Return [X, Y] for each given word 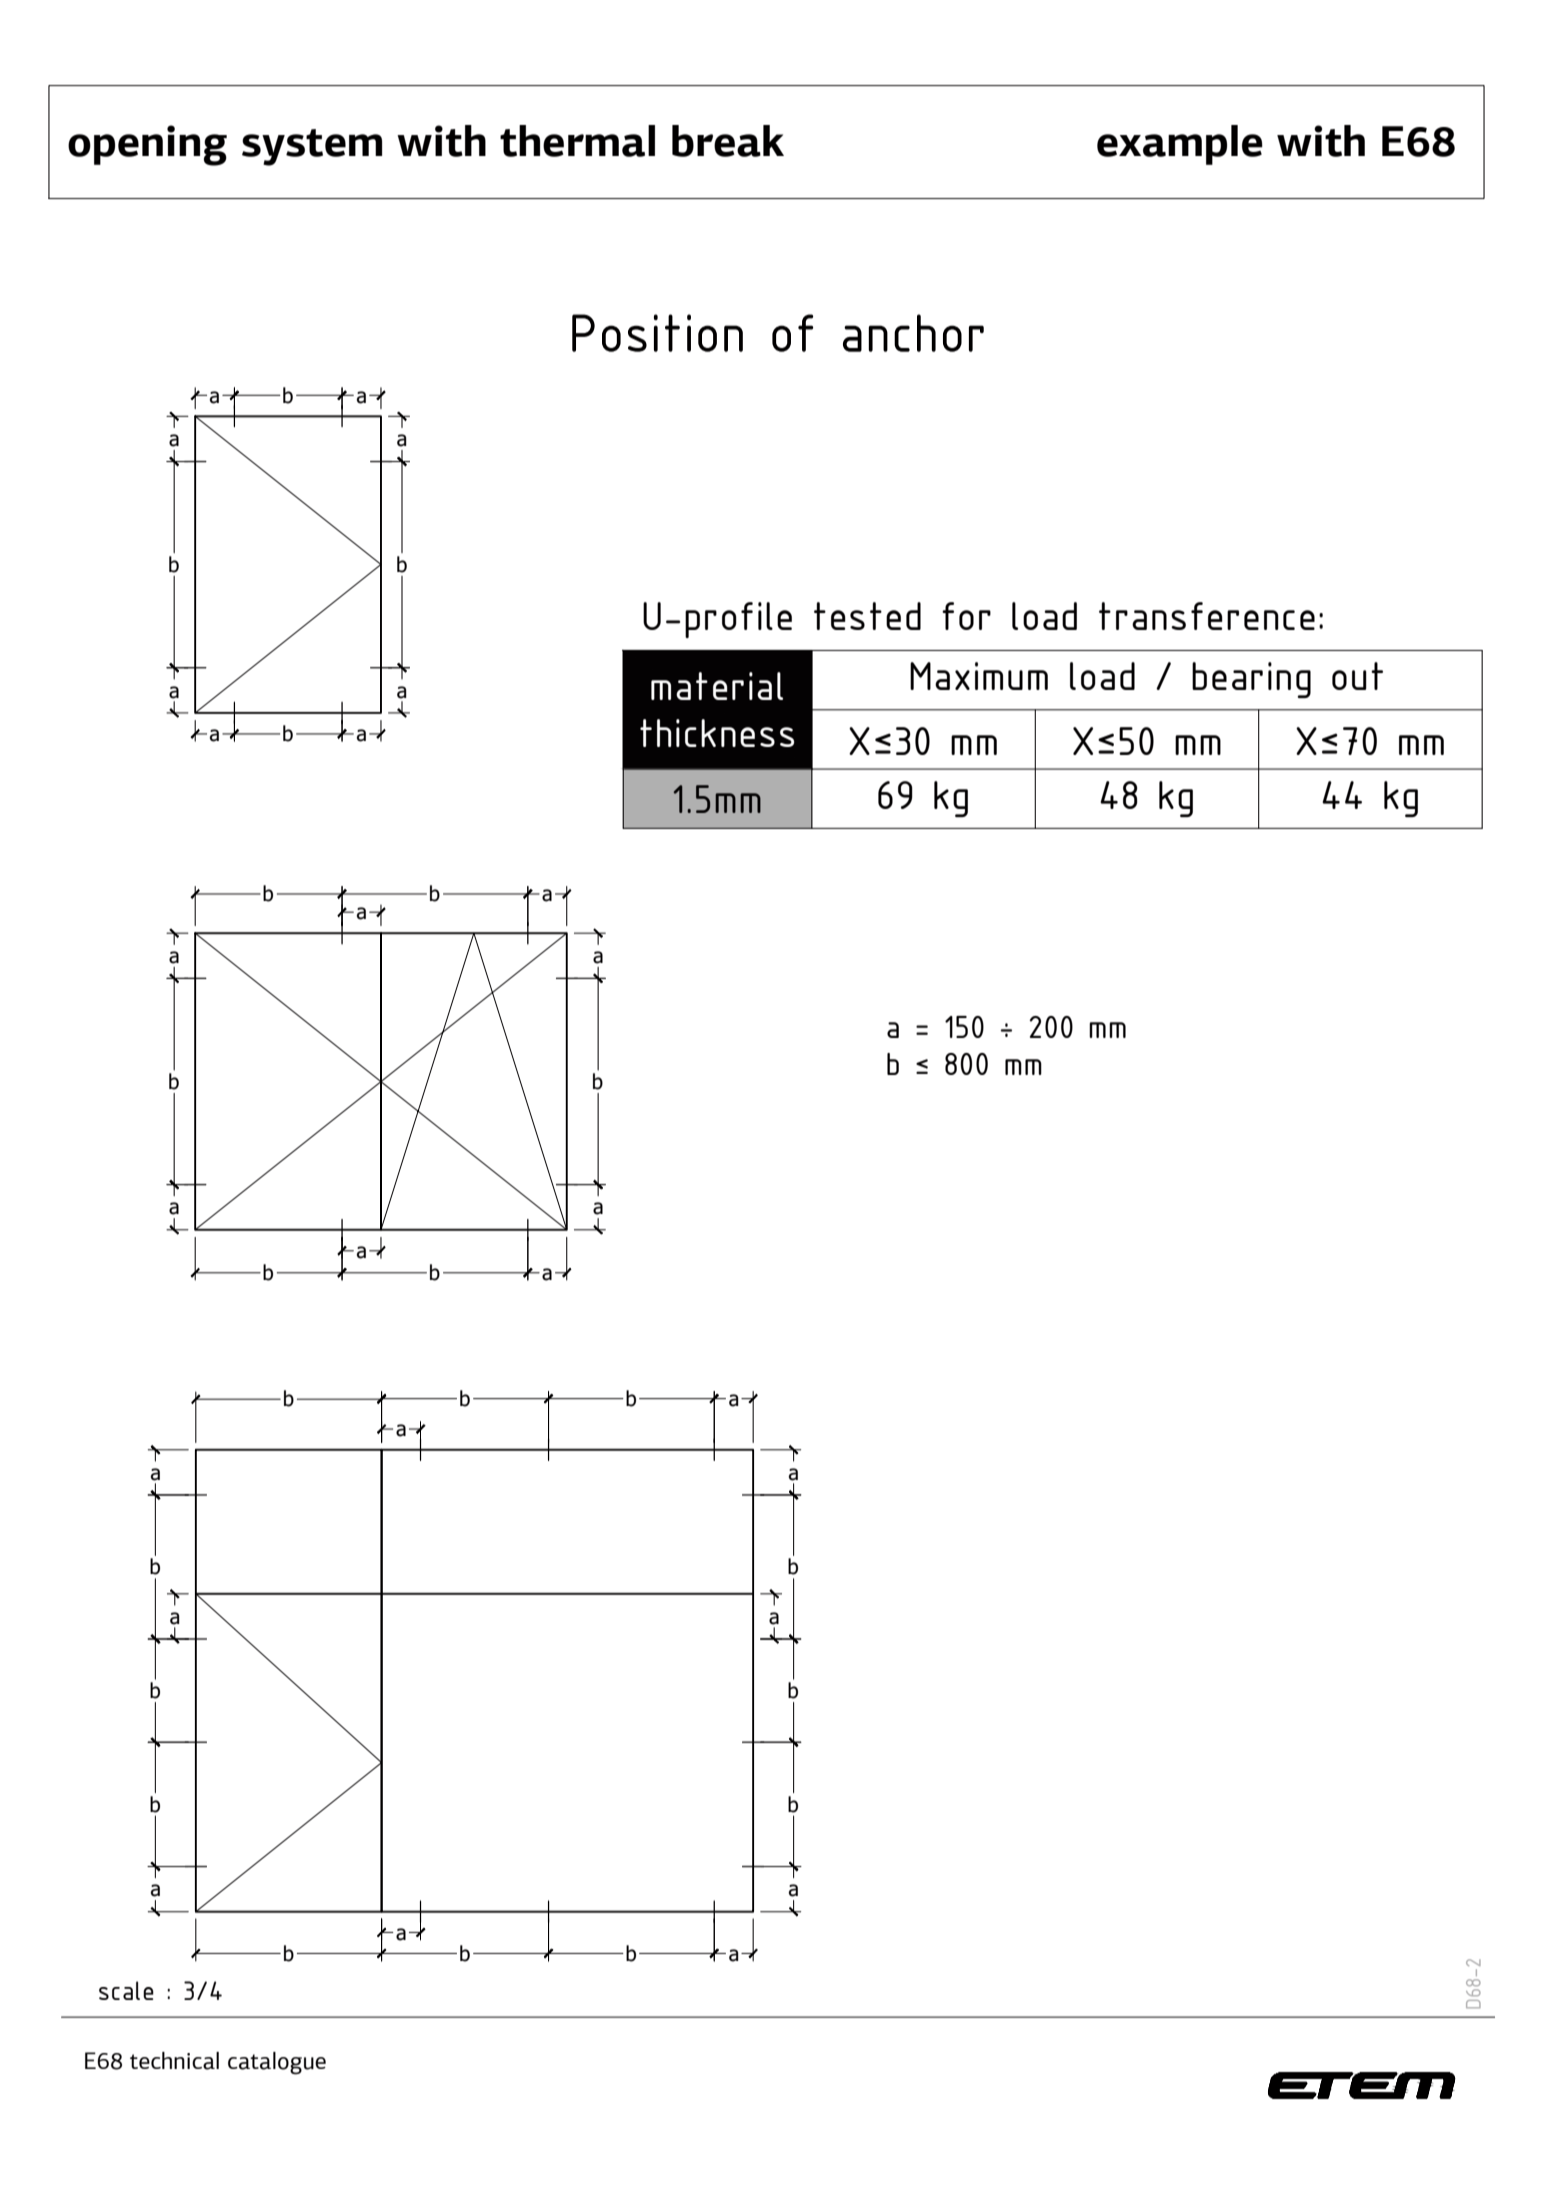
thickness [717, 733]
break [728, 141]
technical [174, 2061]
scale [126, 1990]
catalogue [277, 2063]
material [717, 686]
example [1180, 145]
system [312, 147]
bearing [1251, 680]
